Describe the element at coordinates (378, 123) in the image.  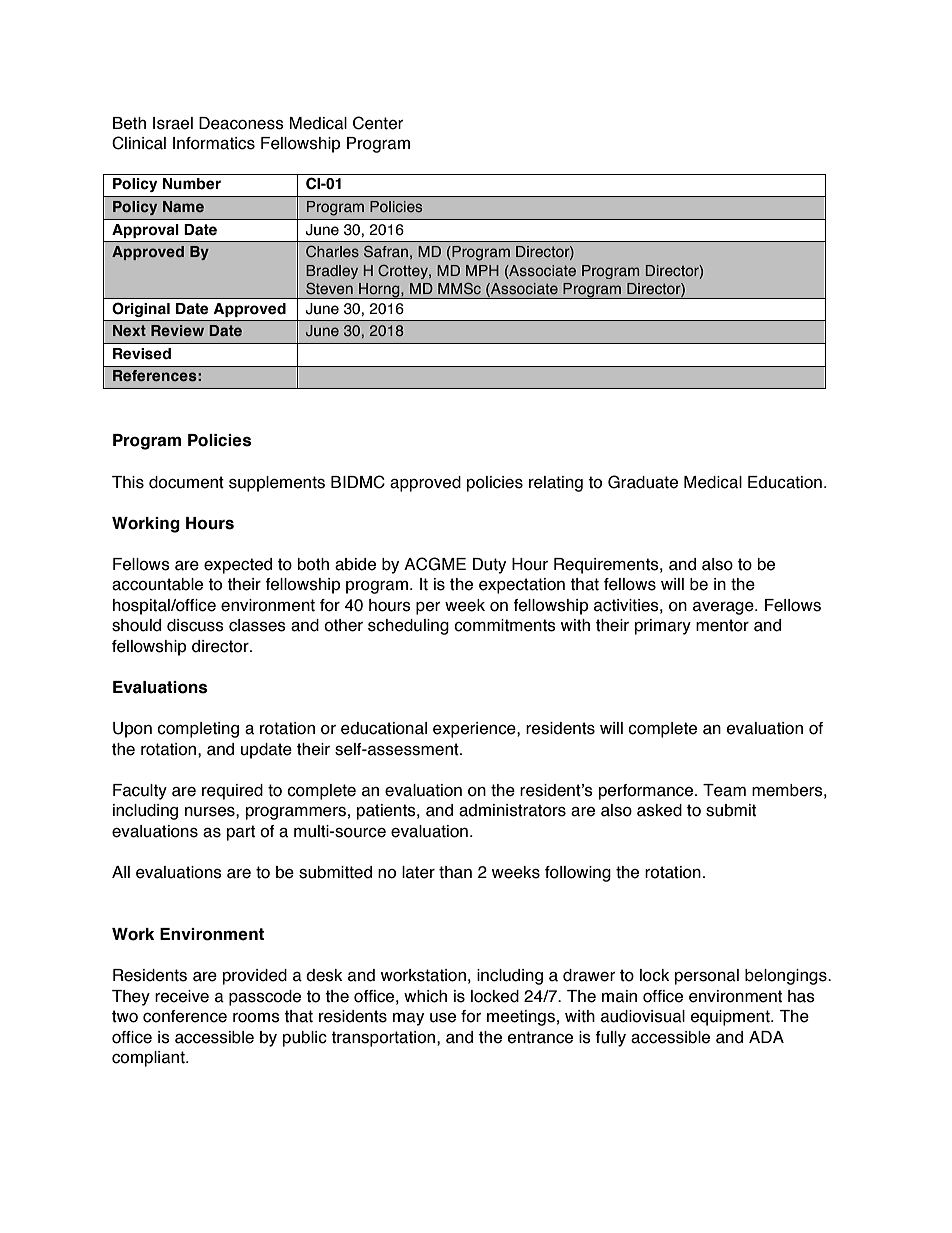
I see `Center` at that location.
